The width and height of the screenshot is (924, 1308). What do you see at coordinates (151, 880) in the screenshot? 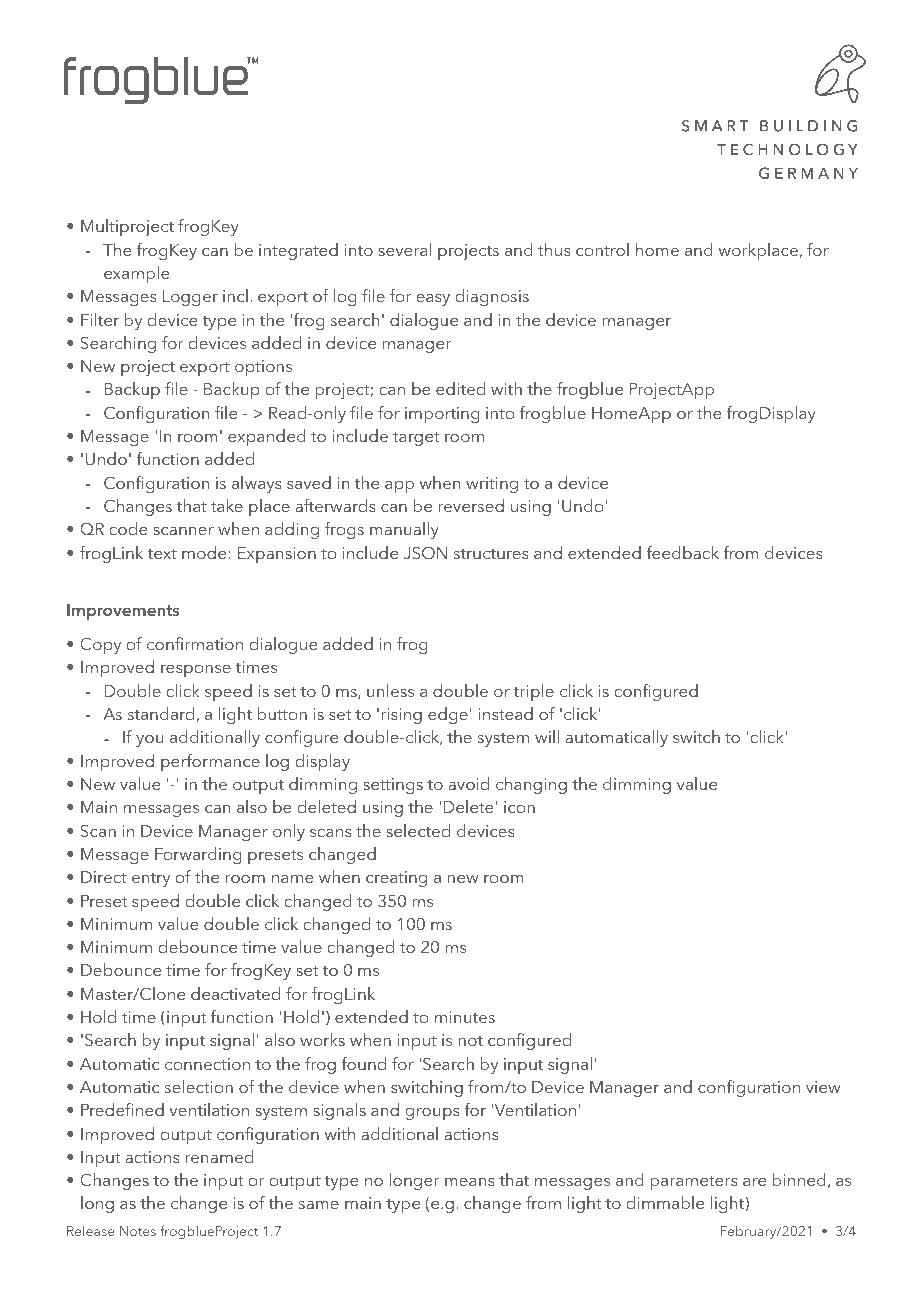
I see `entry` at bounding box center [151, 880].
